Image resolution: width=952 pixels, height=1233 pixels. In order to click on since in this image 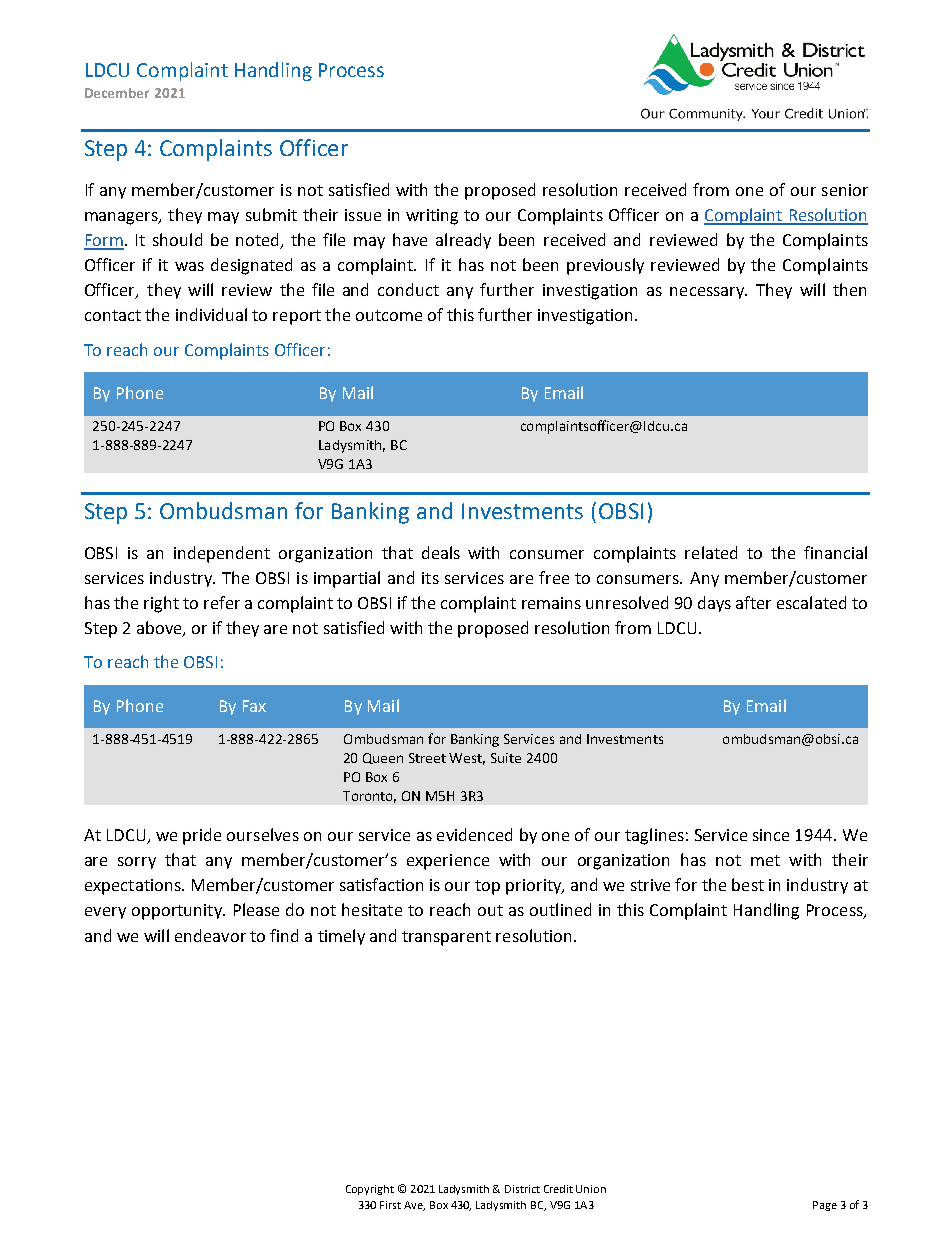, I will do `click(771, 835)`.
